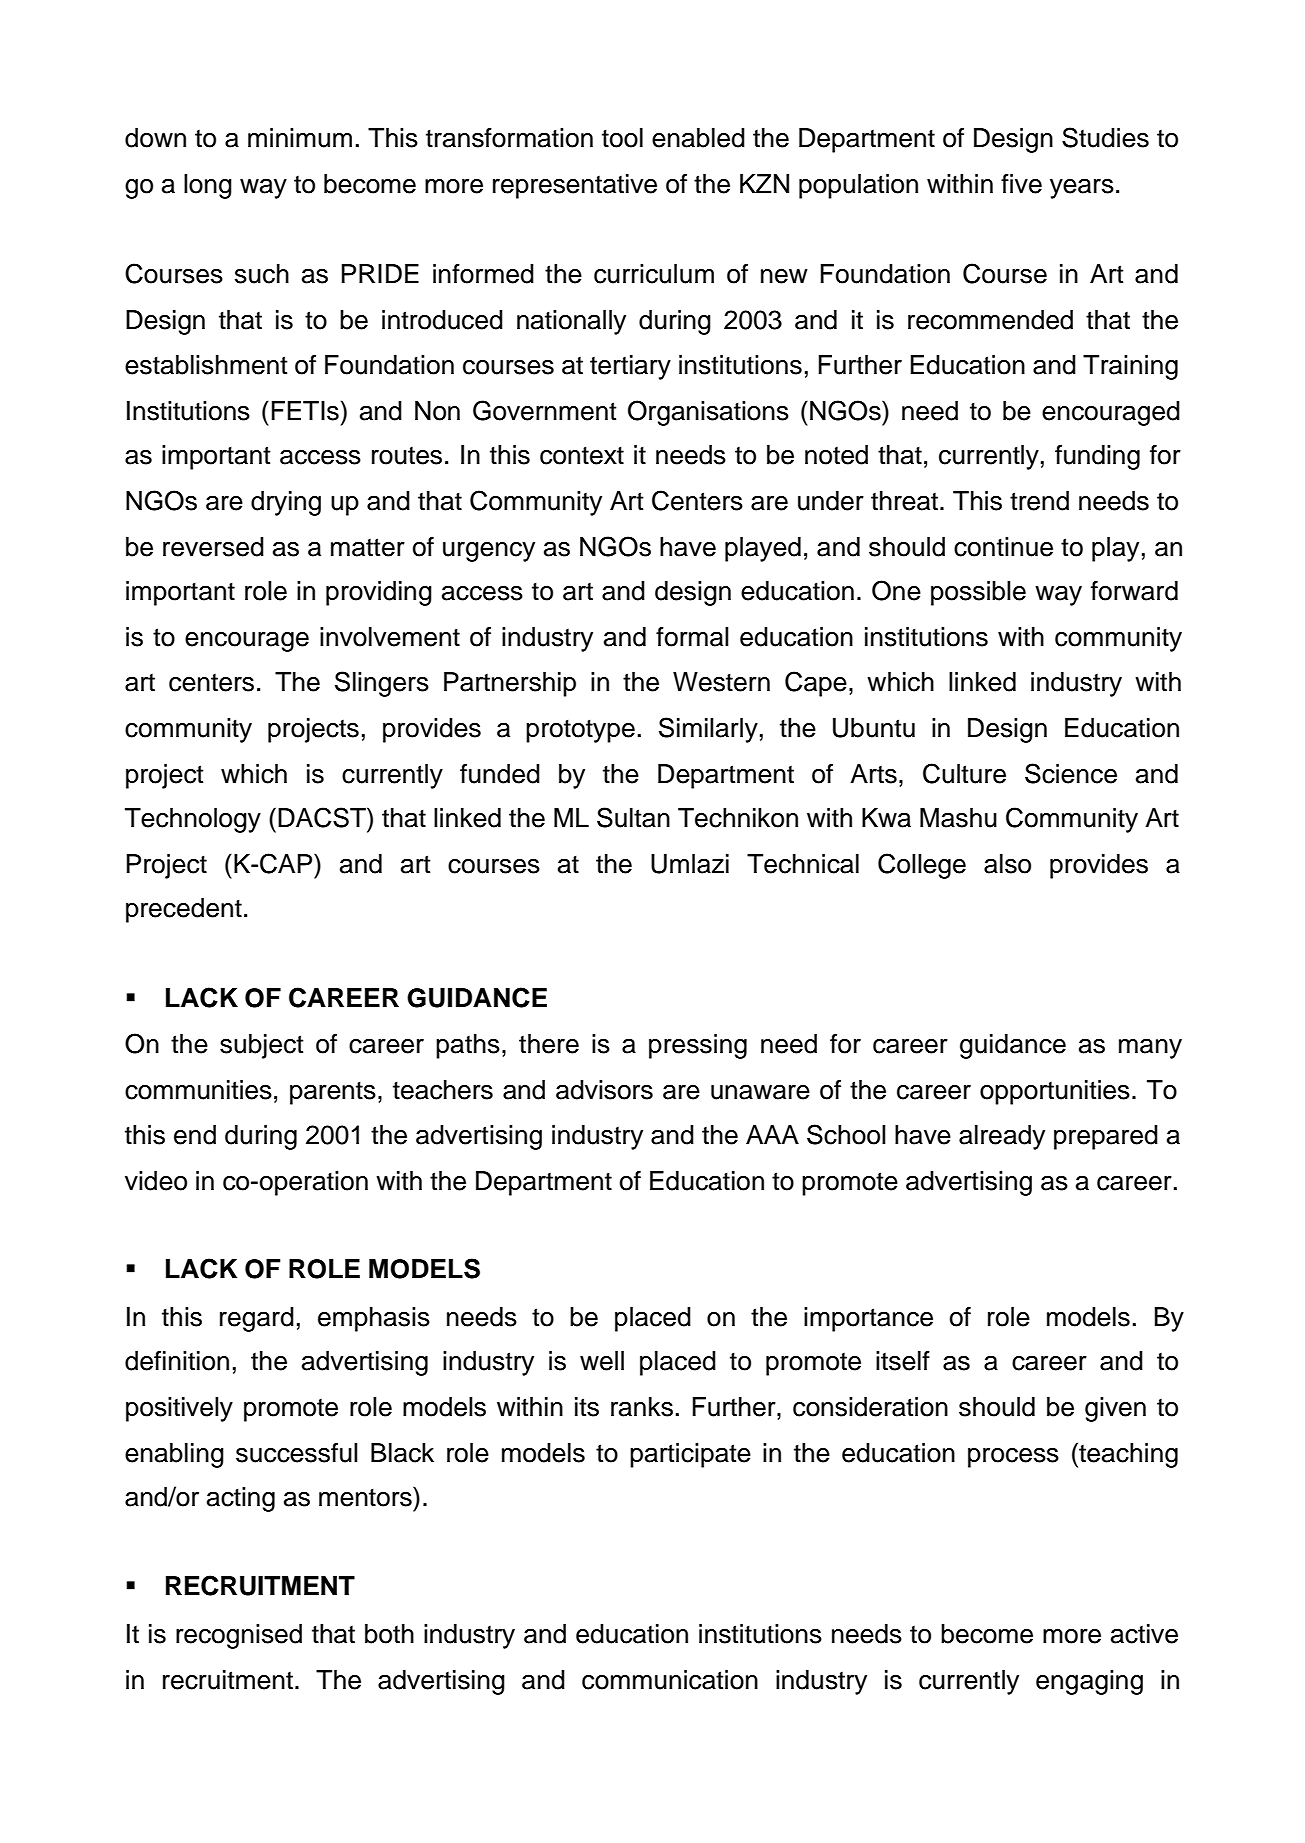  What do you see at coordinates (903, 1361) in the image?
I see `itself` at bounding box center [903, 1361].
